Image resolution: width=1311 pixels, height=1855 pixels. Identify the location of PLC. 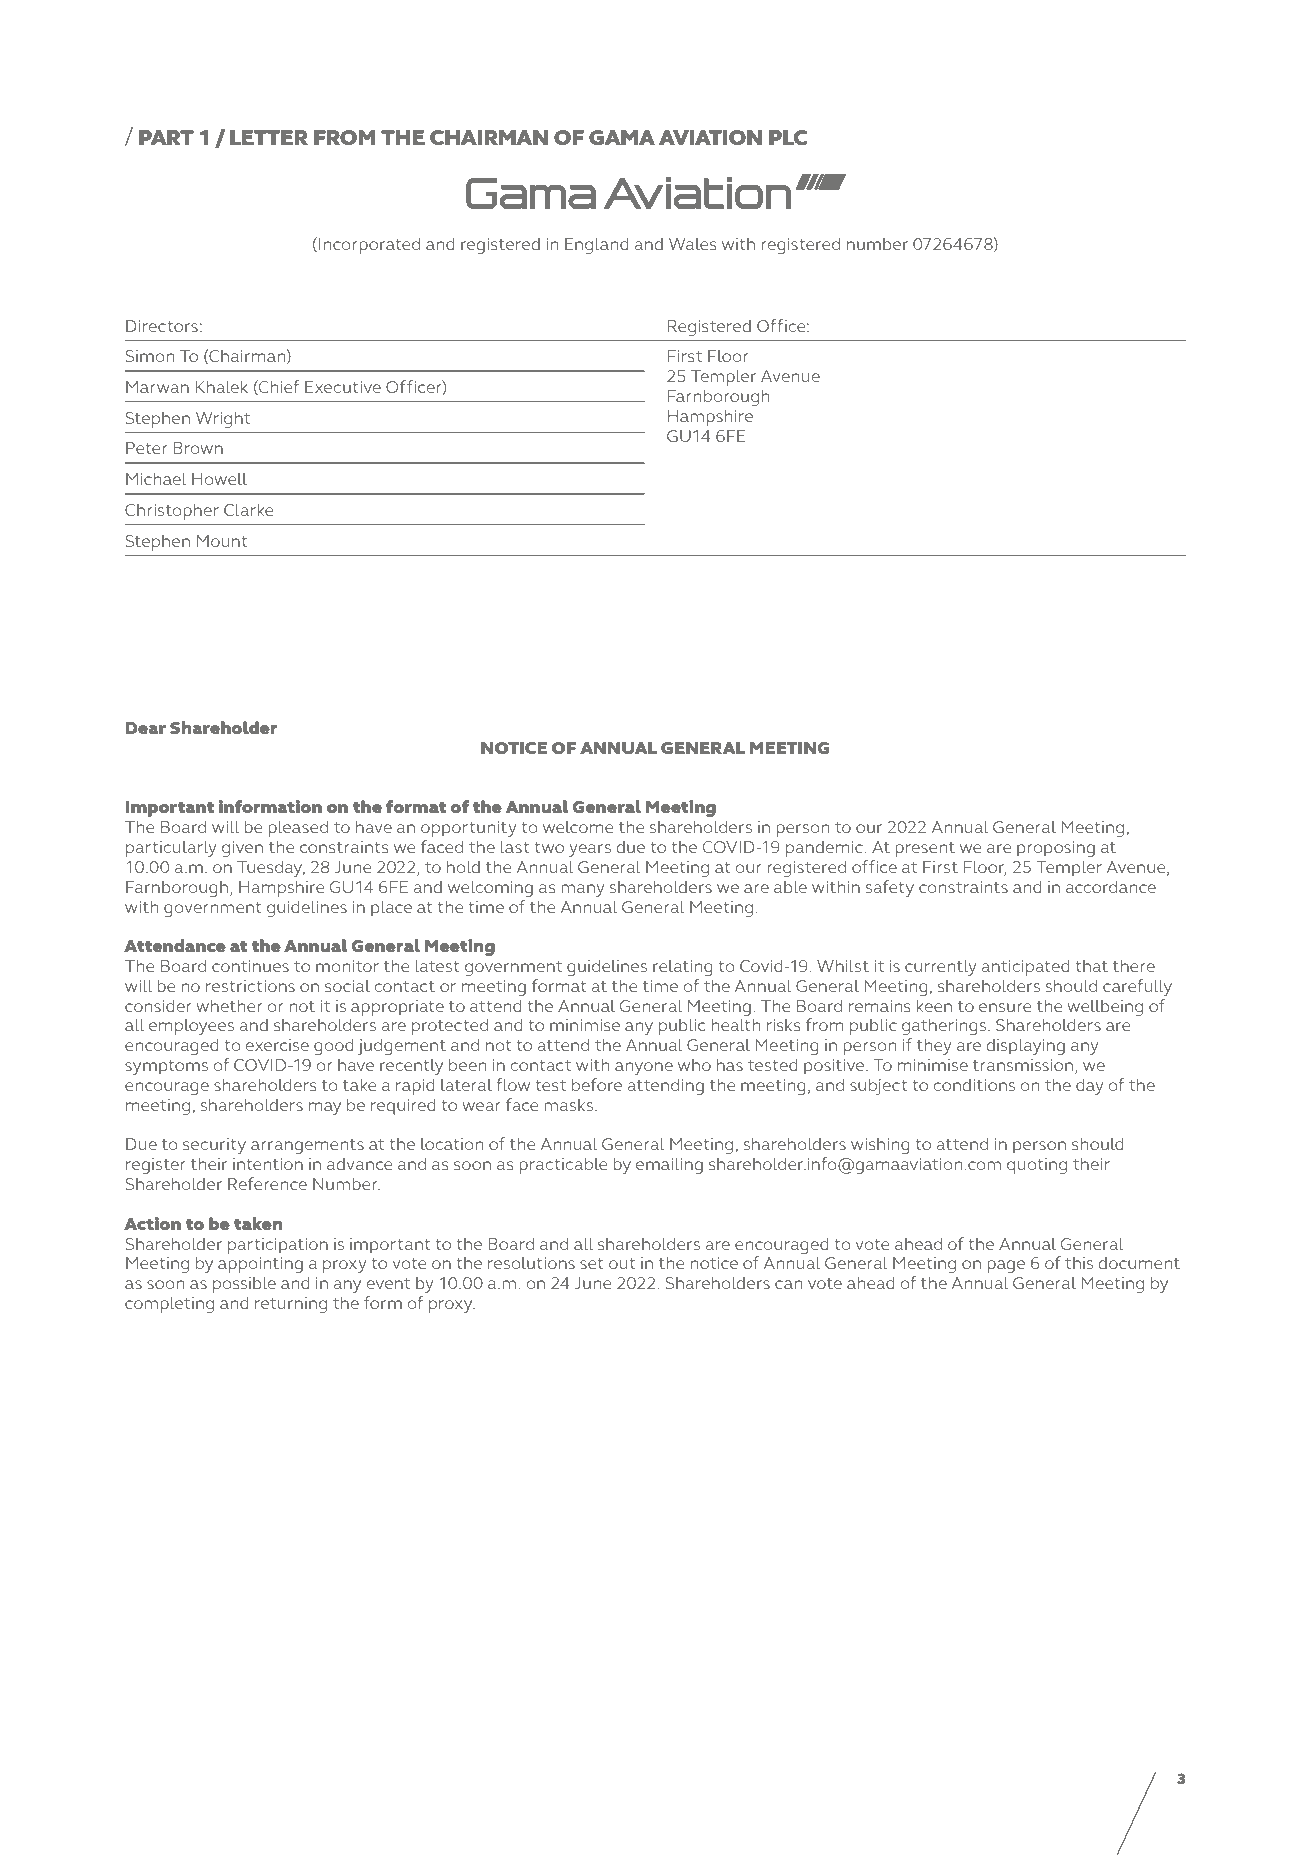
(788, 137).
